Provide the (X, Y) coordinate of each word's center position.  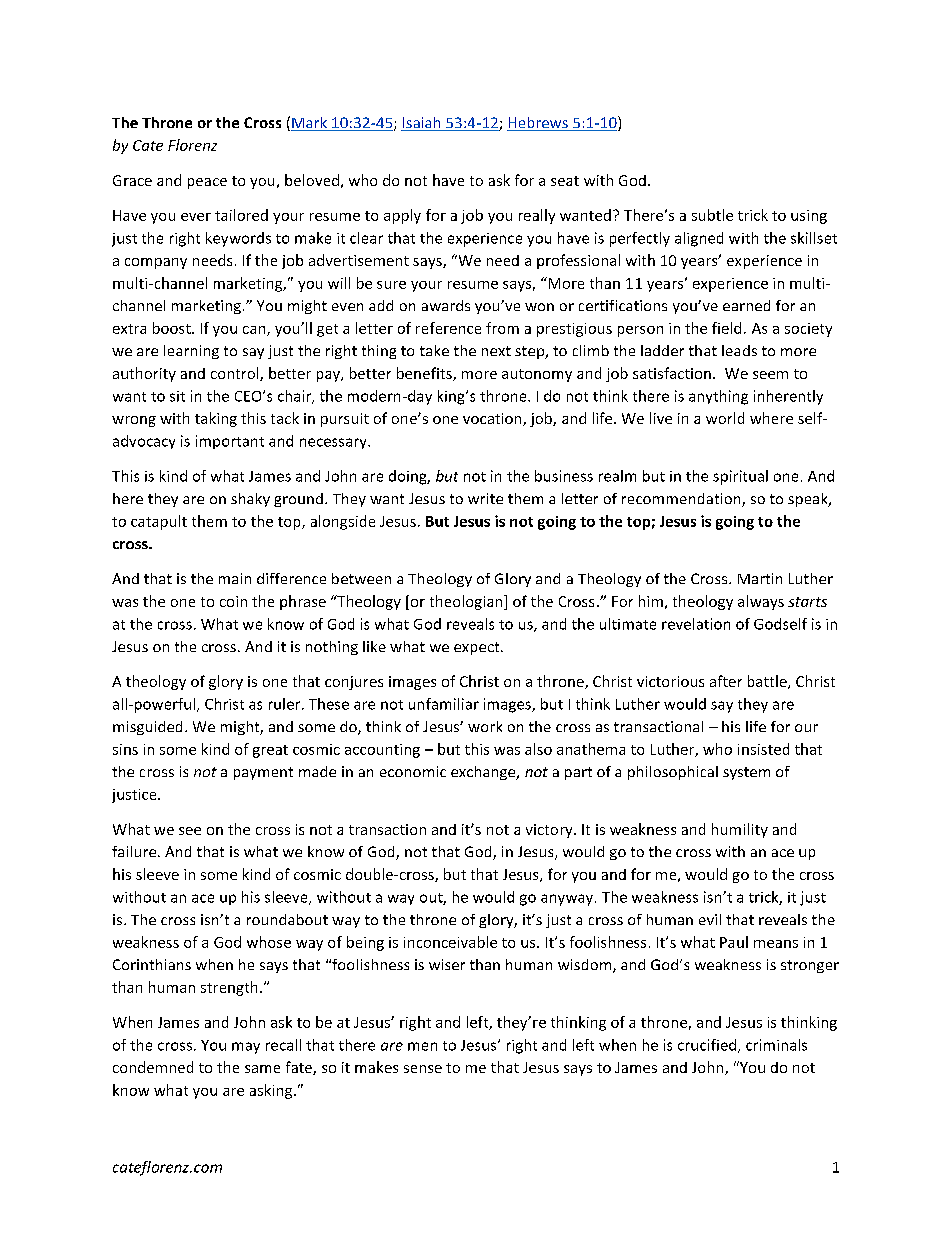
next (496, 351)
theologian (467, 602)
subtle (712, 215)
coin (233, 601)
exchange (484, 773)
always (761, 602)
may (246, 1048)
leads (739, 350)
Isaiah (422, 124)
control (236, 374)
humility (740, 830)
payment (263, 773)
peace (207, 183)
